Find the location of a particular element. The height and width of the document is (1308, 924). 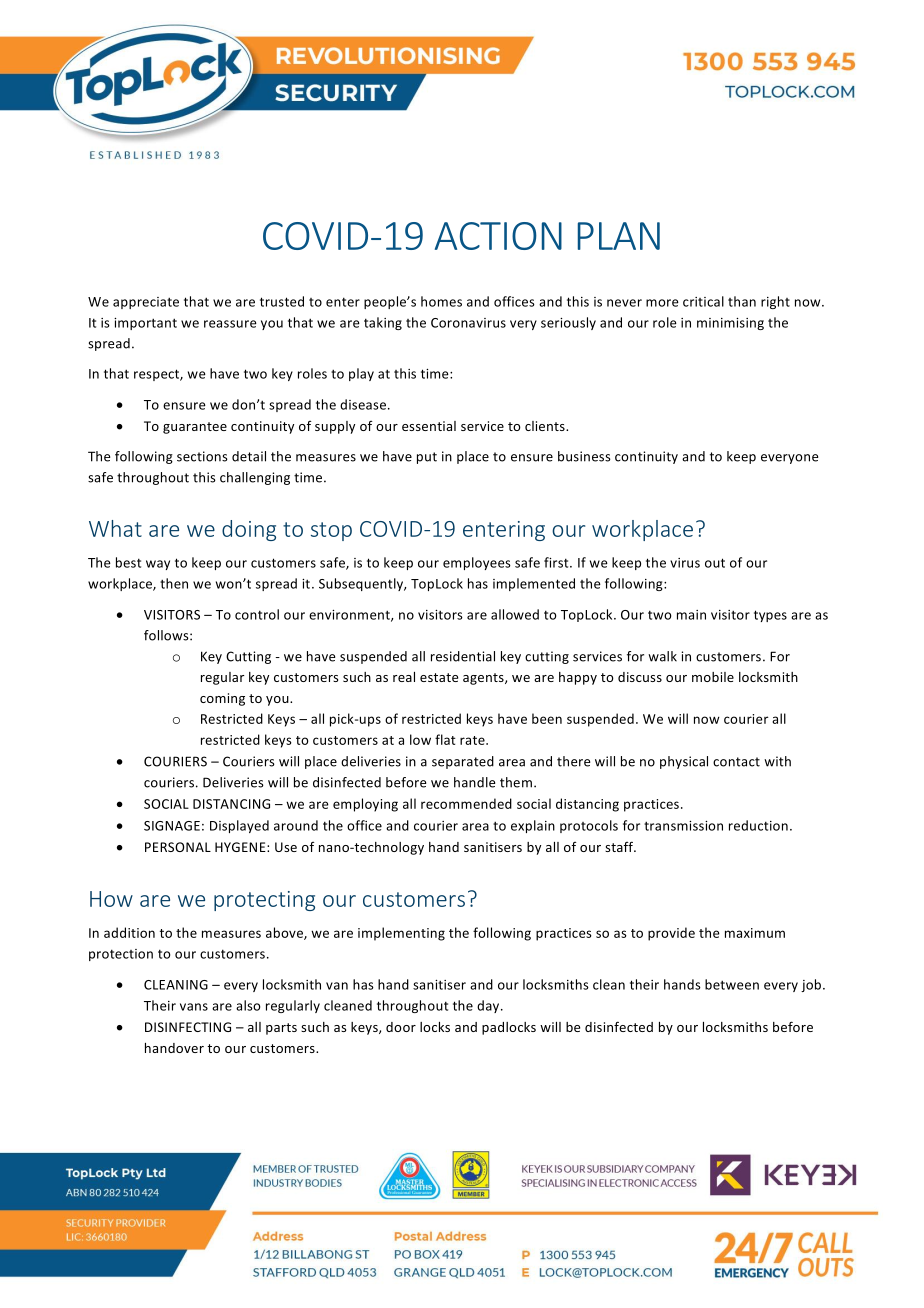

residential is located at coordinates (463, 656).
